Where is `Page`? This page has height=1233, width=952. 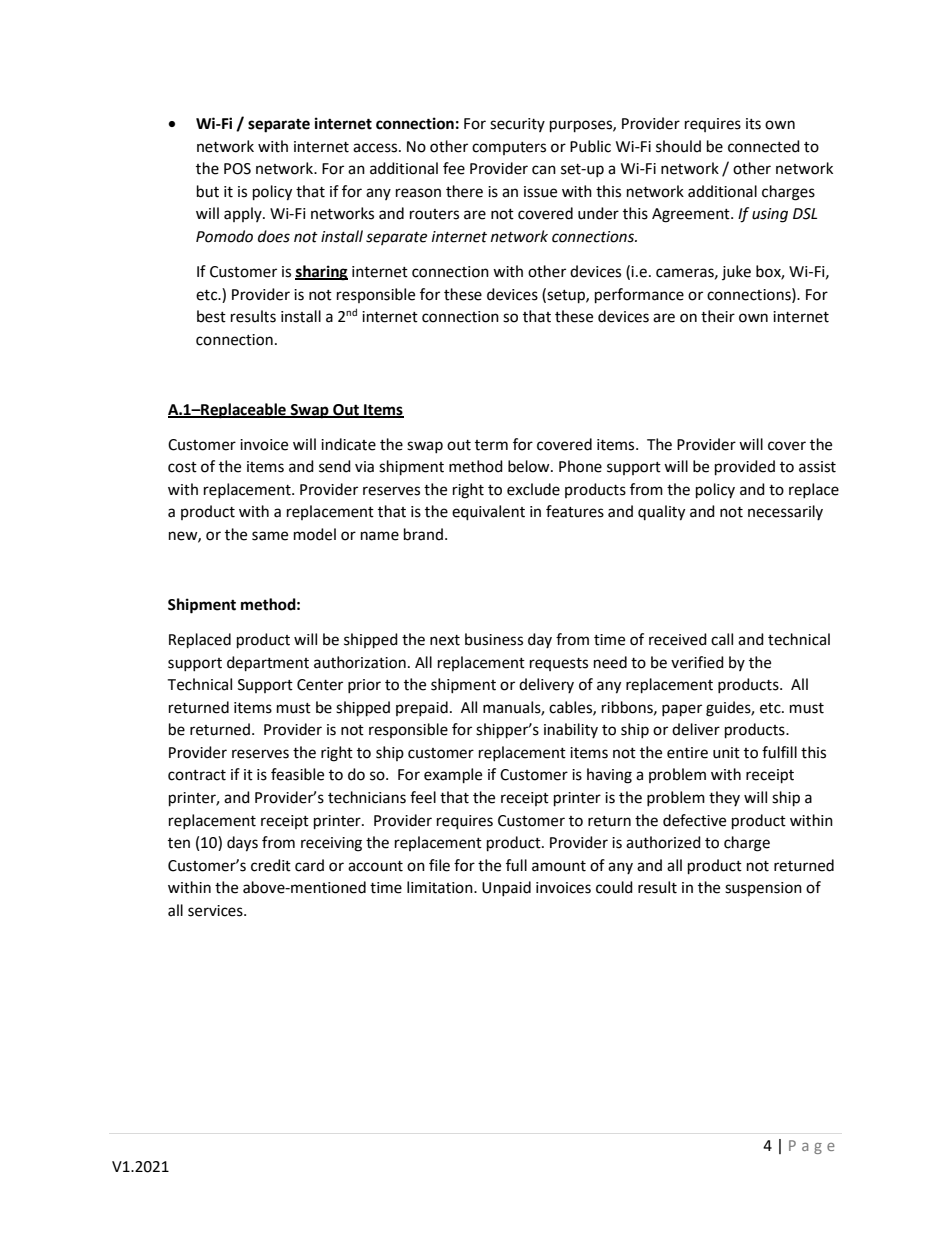 Page is located at coordinates (812, 1147).
